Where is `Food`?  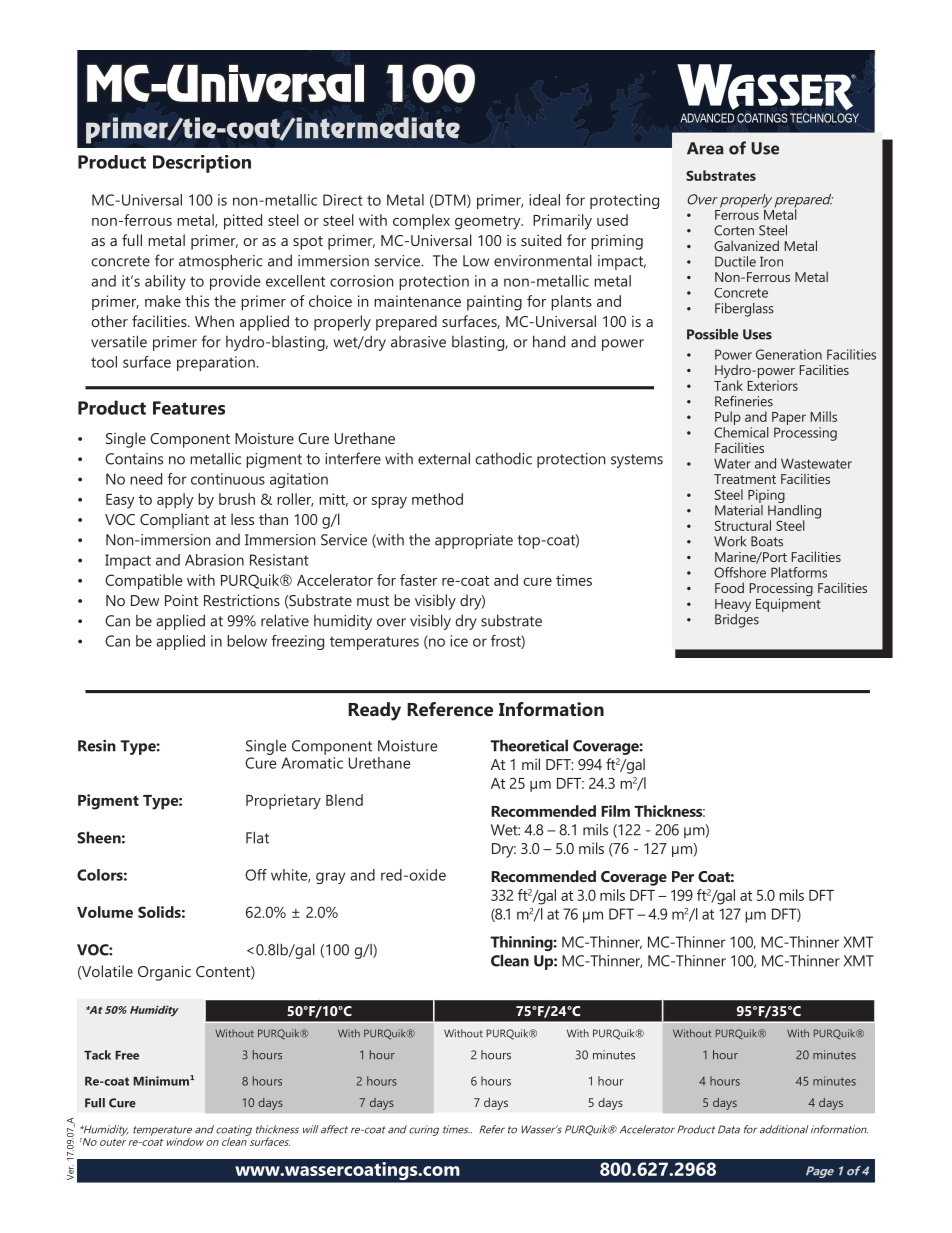 Food is located at coordinates (729, 587).
